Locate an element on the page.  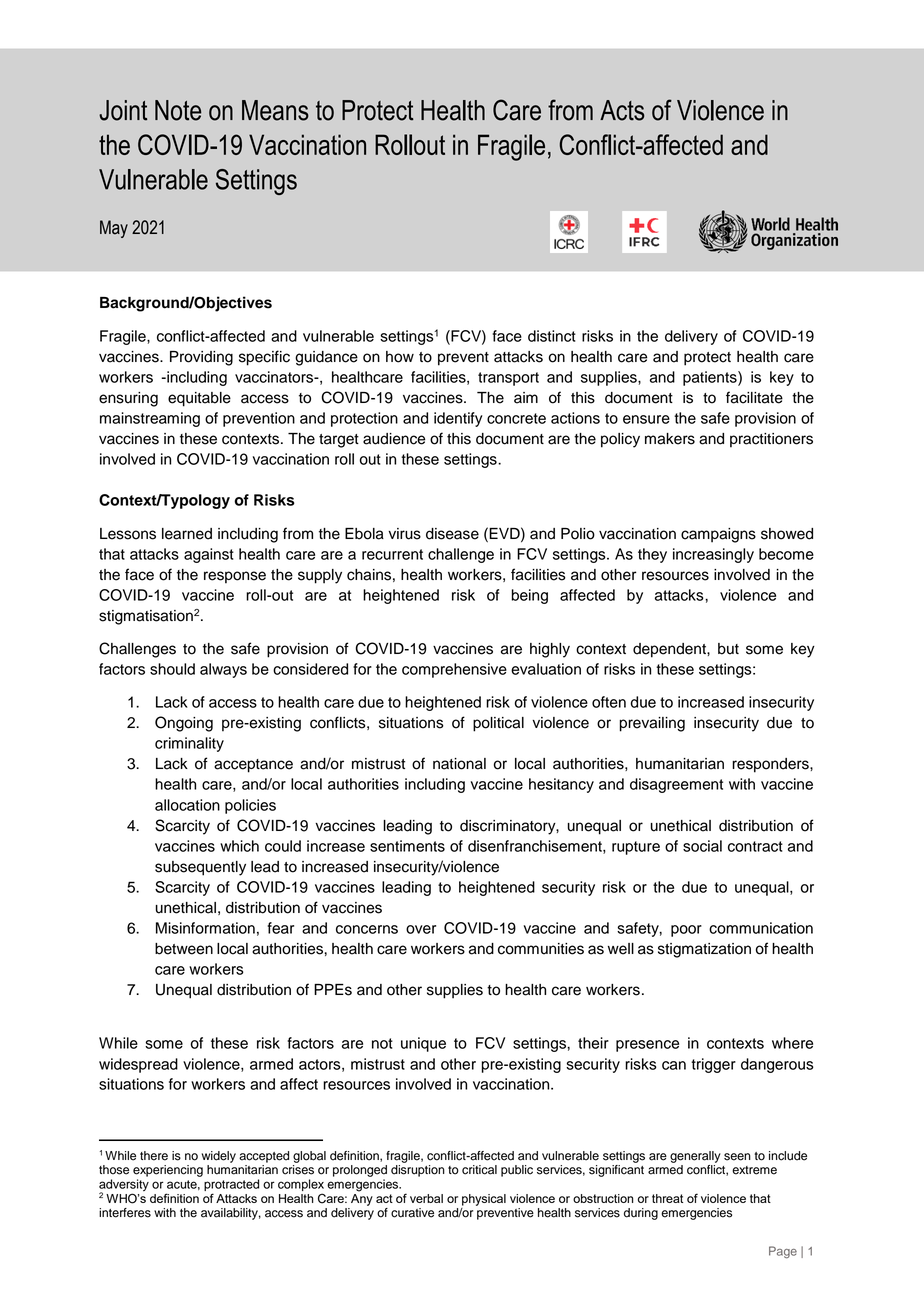
distinct is located at coordinates (552, 336).
